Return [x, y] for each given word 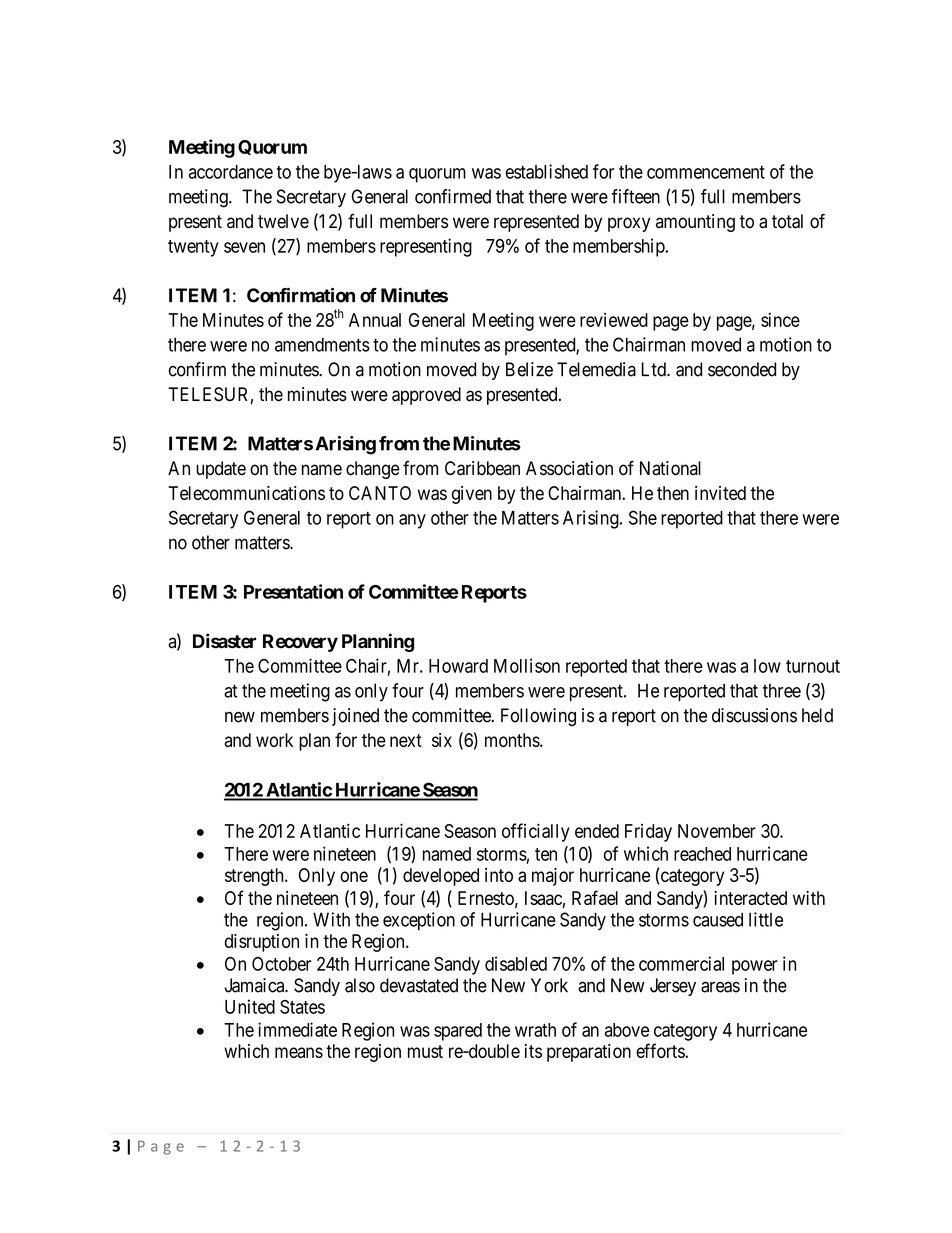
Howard [458, 666]
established [547, 171]
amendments [322, 344]
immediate [297, 1029]
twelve [283, 221]
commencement [706, 172]
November [717, 831]
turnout [813, 666]
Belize [529, 369]
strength [255, 877]
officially [536, 832]
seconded [742, 369]
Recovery [300, 643]
